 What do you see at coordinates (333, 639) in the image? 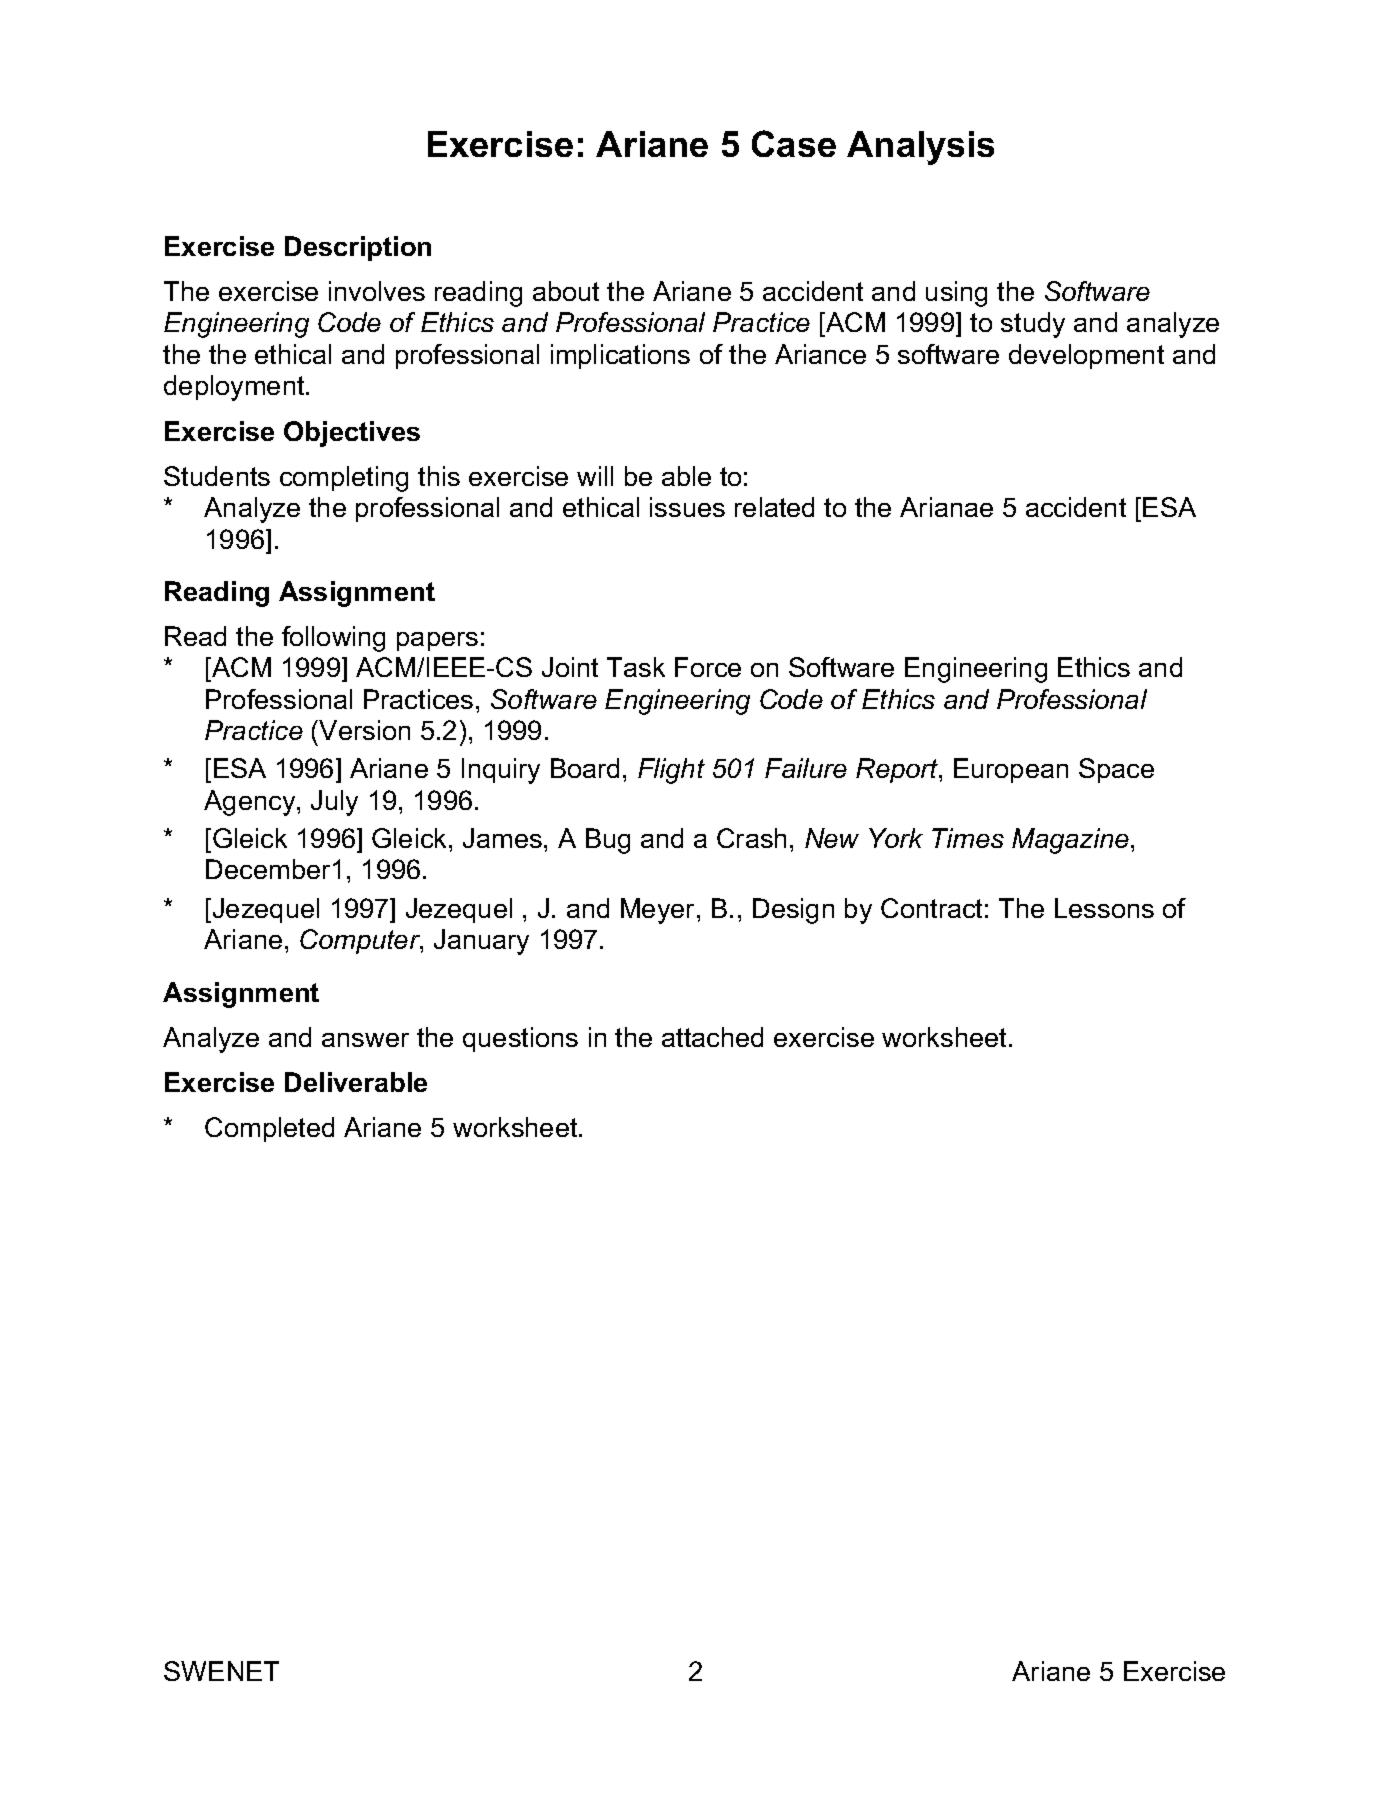
I see `following` at bounding box center [333, 639].
